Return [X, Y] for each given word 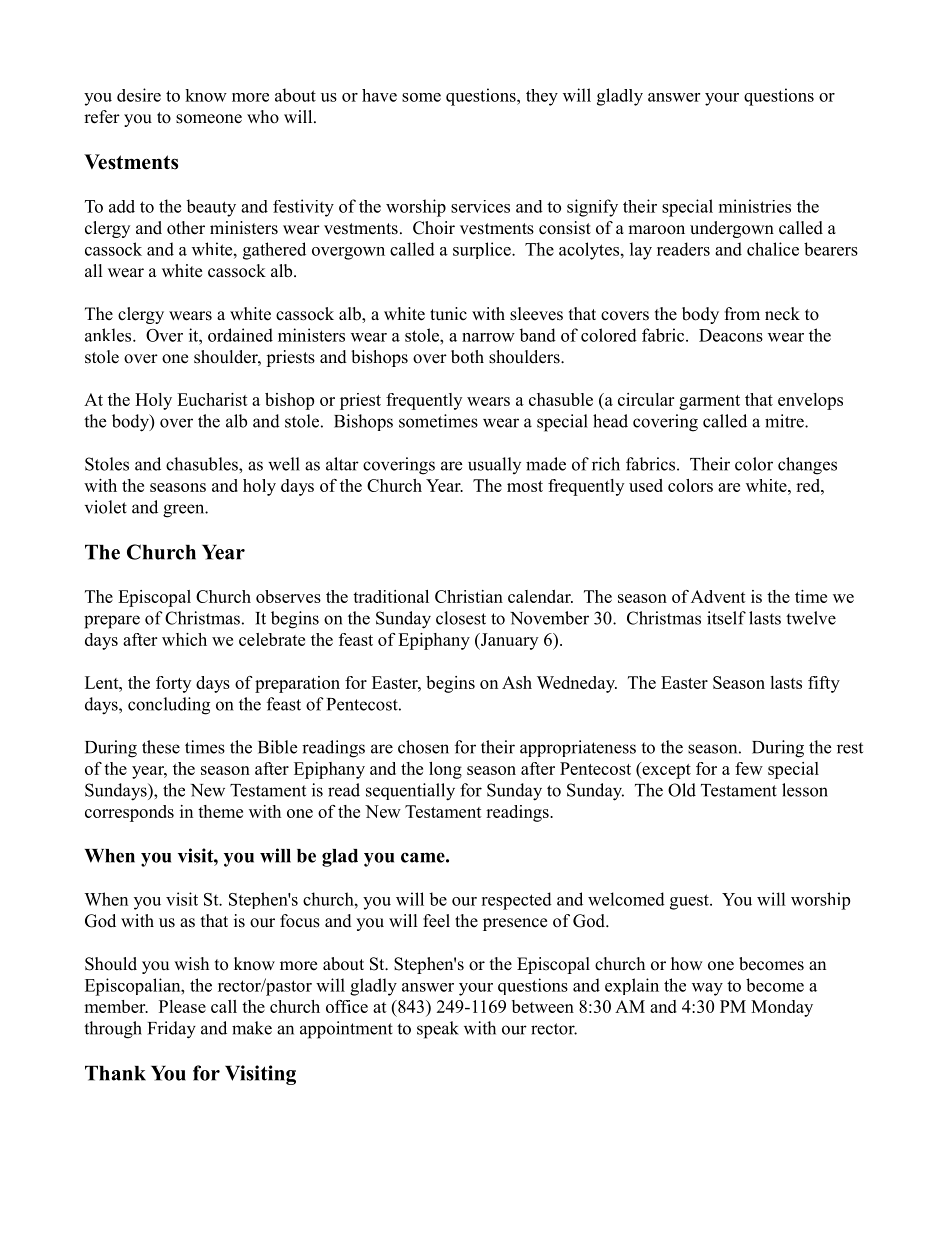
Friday [172, 1030]
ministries [755, 206]
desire [139, 95]
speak [438, 1030]
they [542, 97]
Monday [782, 1008]
